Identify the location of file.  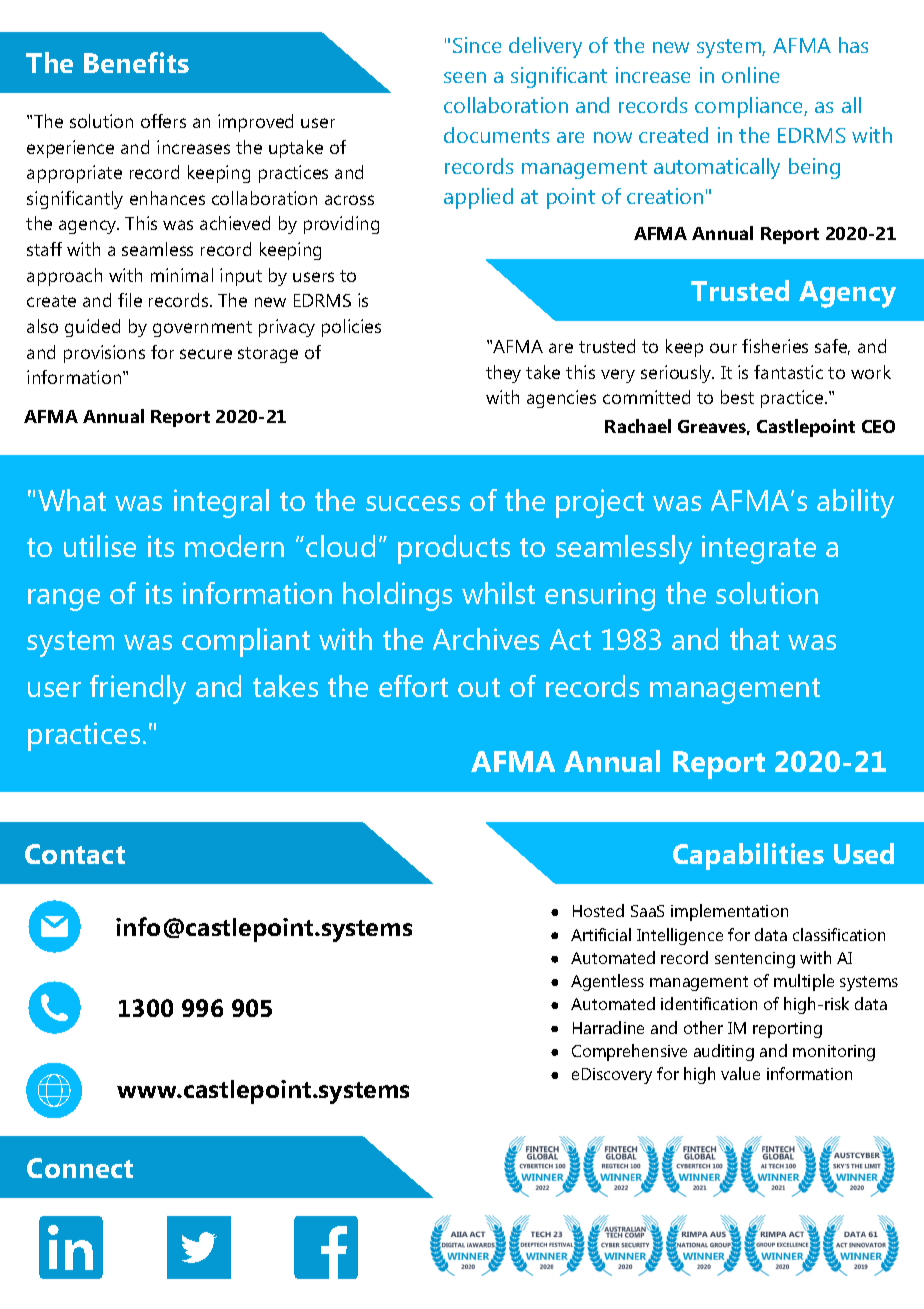
(130, 300).
